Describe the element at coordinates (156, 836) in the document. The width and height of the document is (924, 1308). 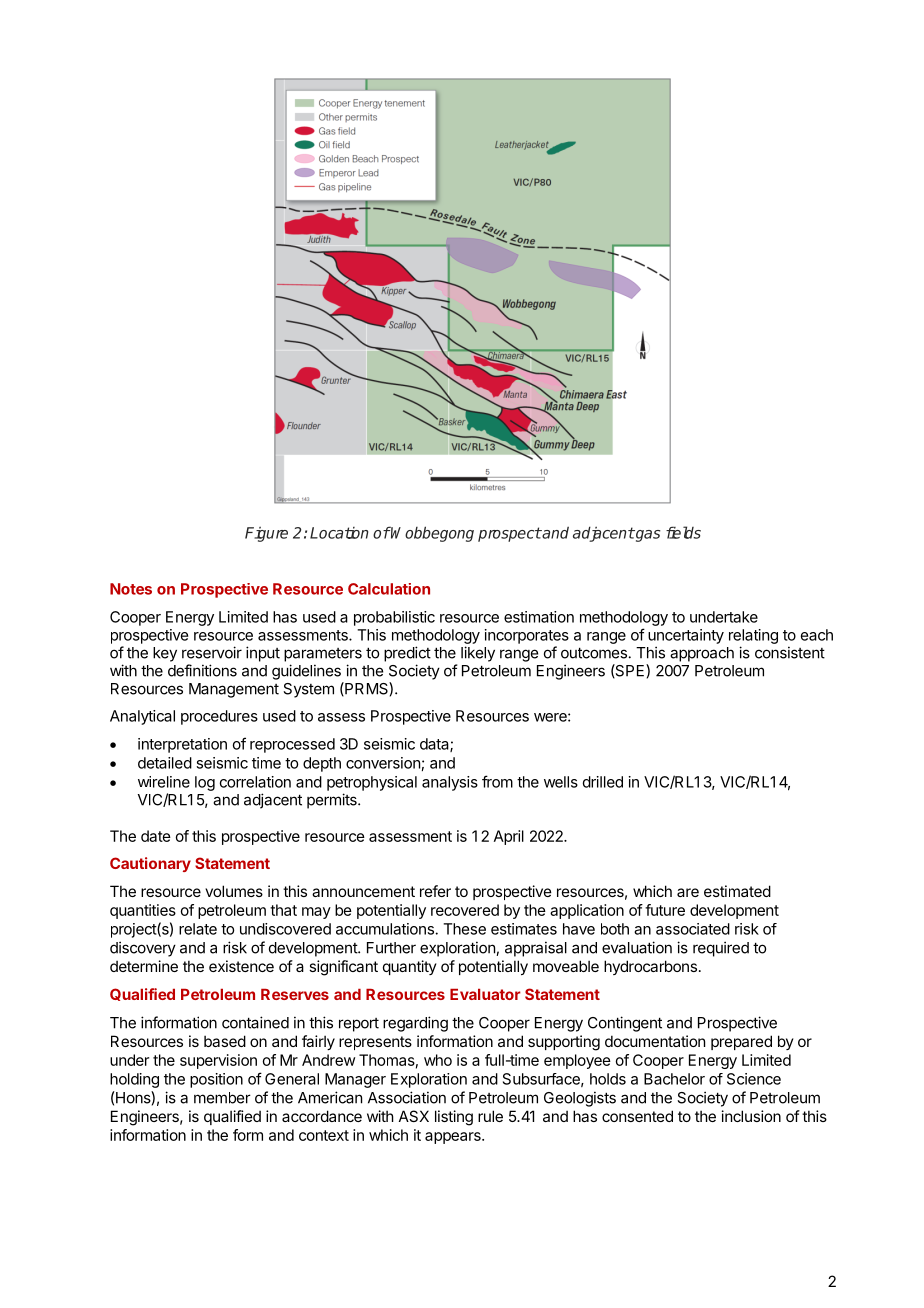
I see `date` at that location.
